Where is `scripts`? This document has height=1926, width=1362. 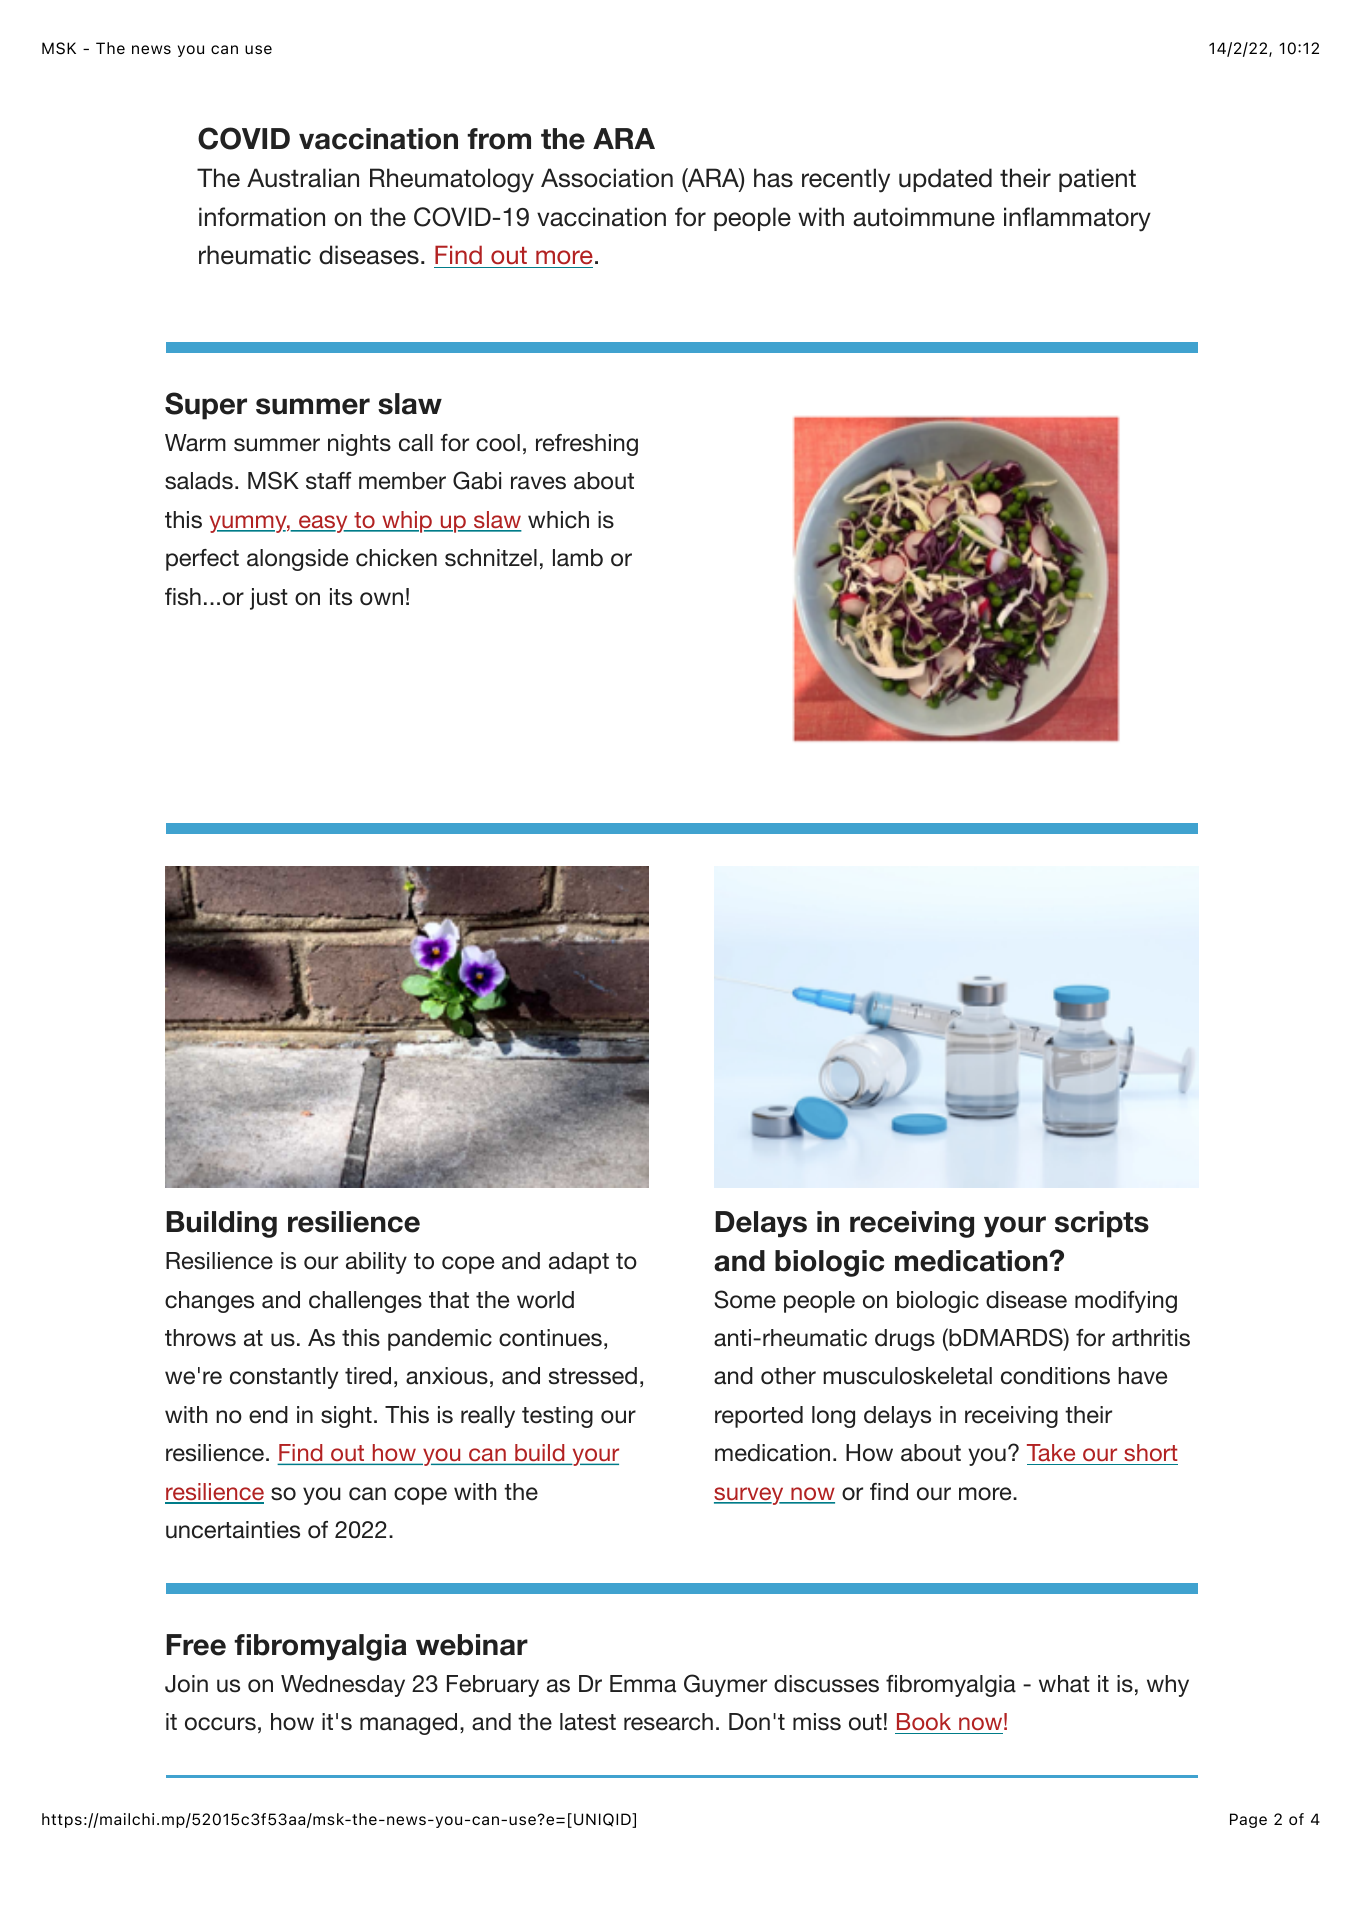 scripts is located at coordinates (1102, 1224).
